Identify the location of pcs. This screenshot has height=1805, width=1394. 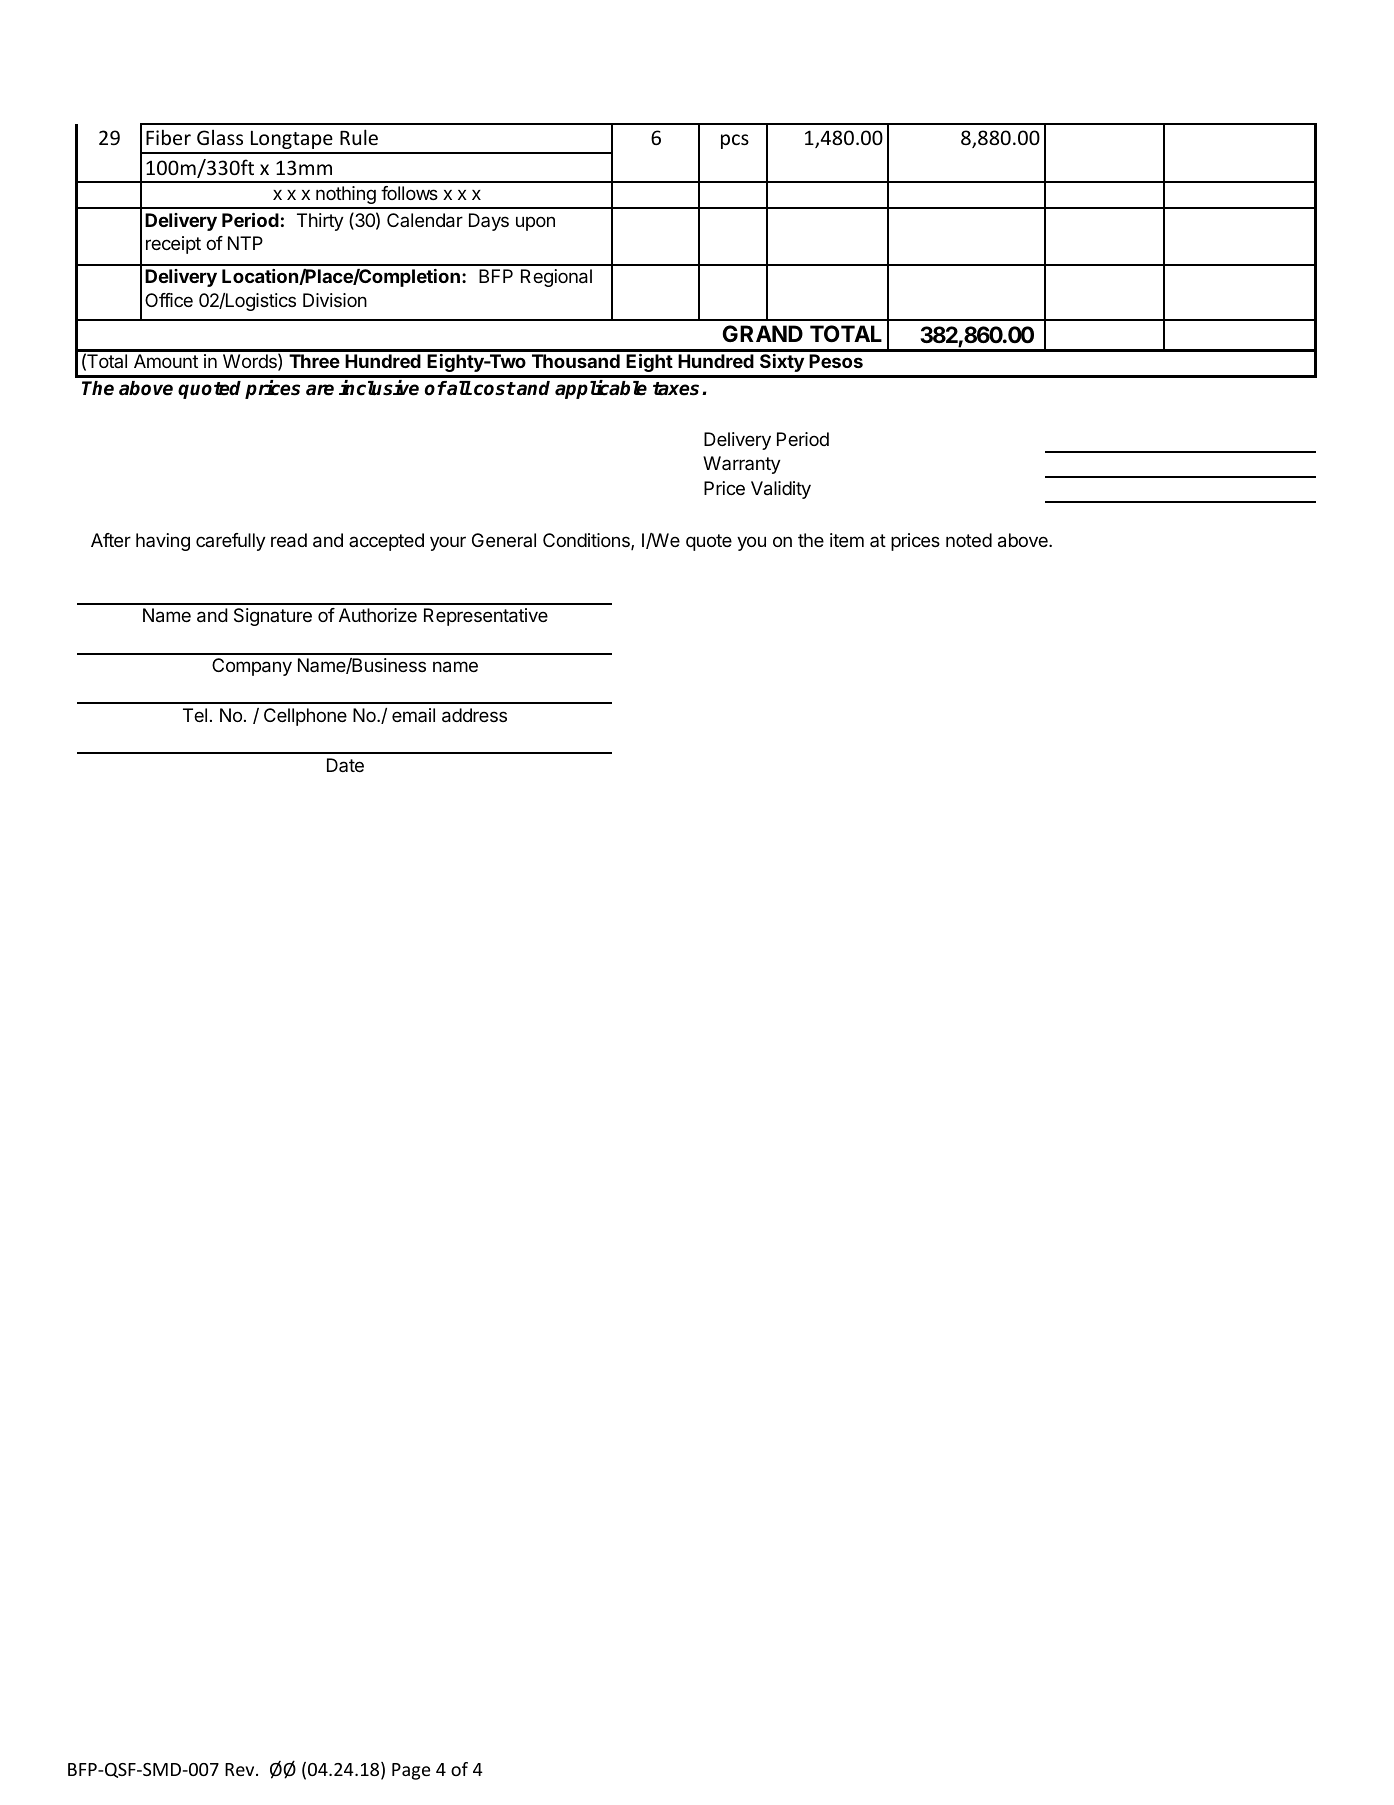
(735, 141).
